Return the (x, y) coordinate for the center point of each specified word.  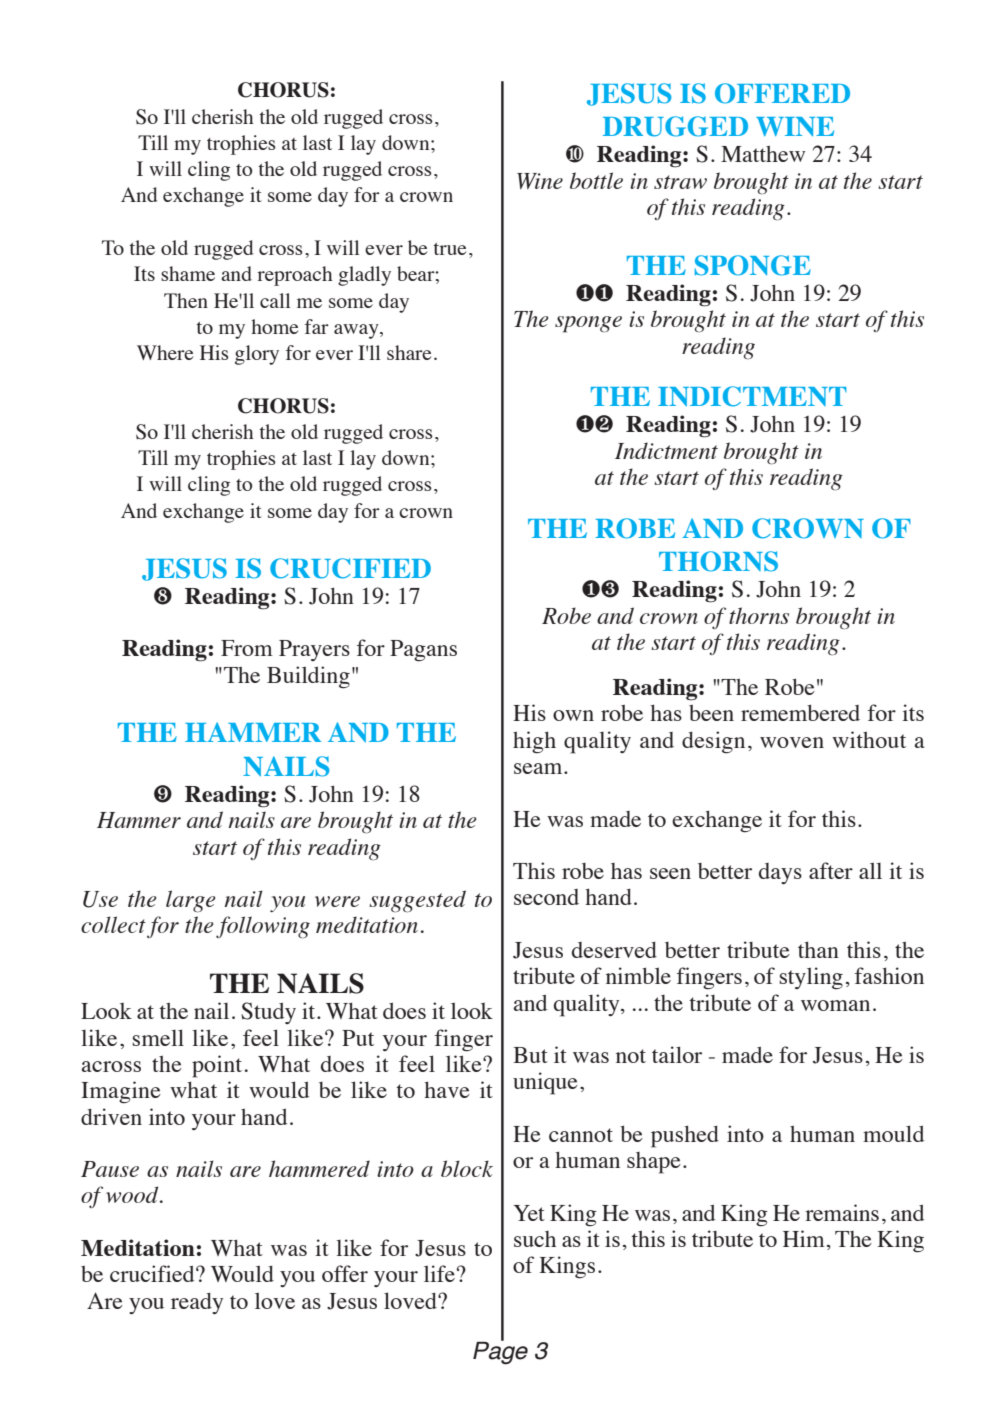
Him (804, 1238)
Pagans (423, 651)
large (191, 901)
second (546, 897)
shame (188, 273)
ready (197, 1303)
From (247, 648)
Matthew (763, 153)
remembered (800, 712)
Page (500, 1352)
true (449, 249)
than (818, 949)
